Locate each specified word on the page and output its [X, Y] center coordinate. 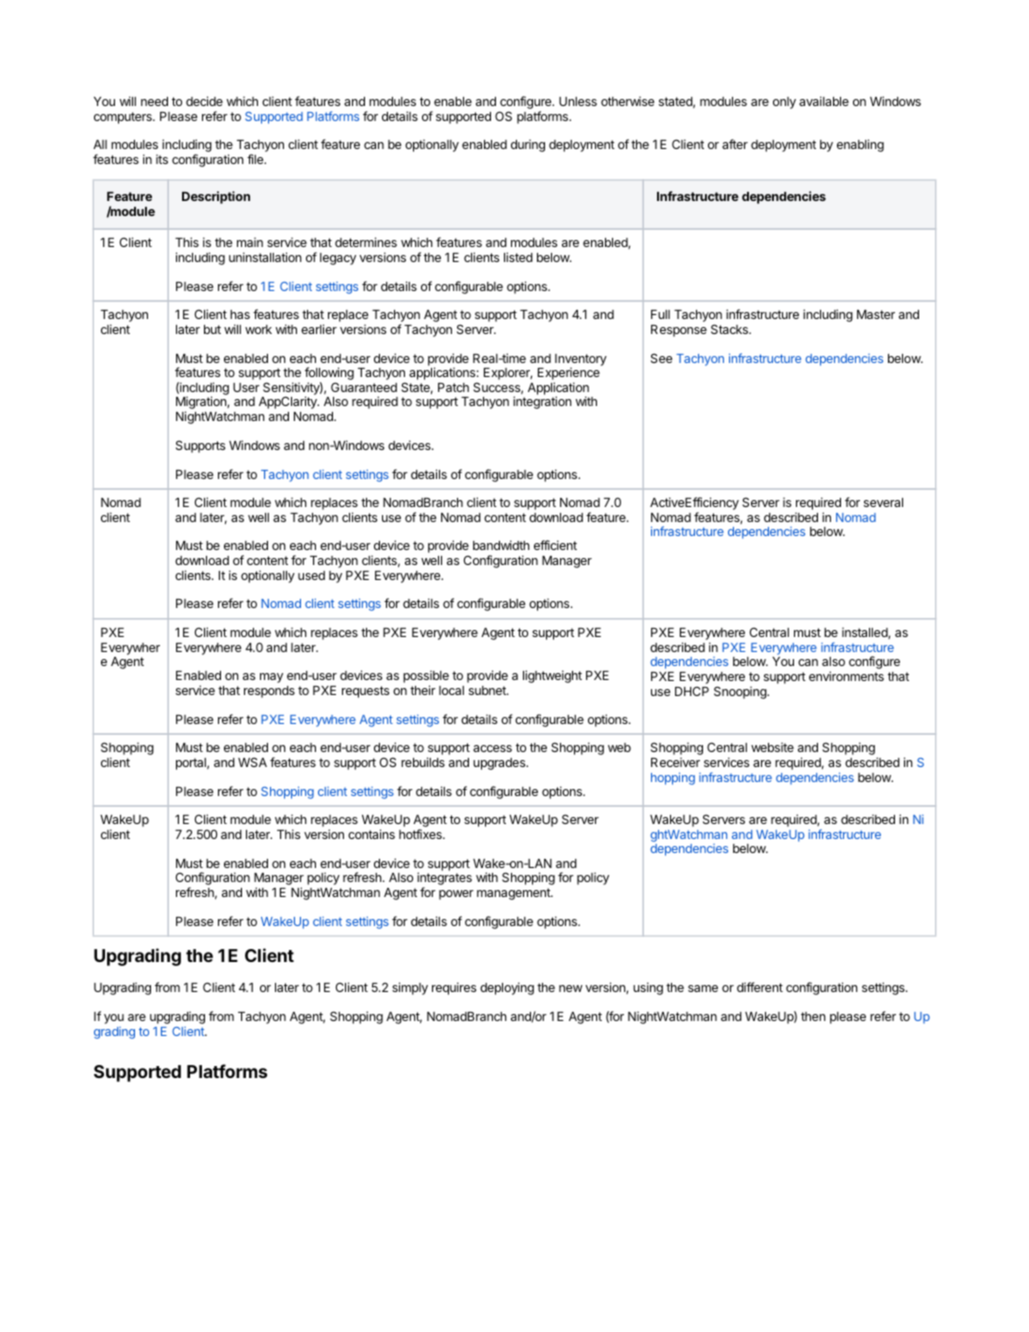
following [329, 375]
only [784, 103]
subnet [488, 690]
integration [542, 402]
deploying [507, 988]
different [760, 987]
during [528, 145]
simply [410, 988]
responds [269, 692]
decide [204, 101]
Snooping [741, 692]
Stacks [730, 329]
